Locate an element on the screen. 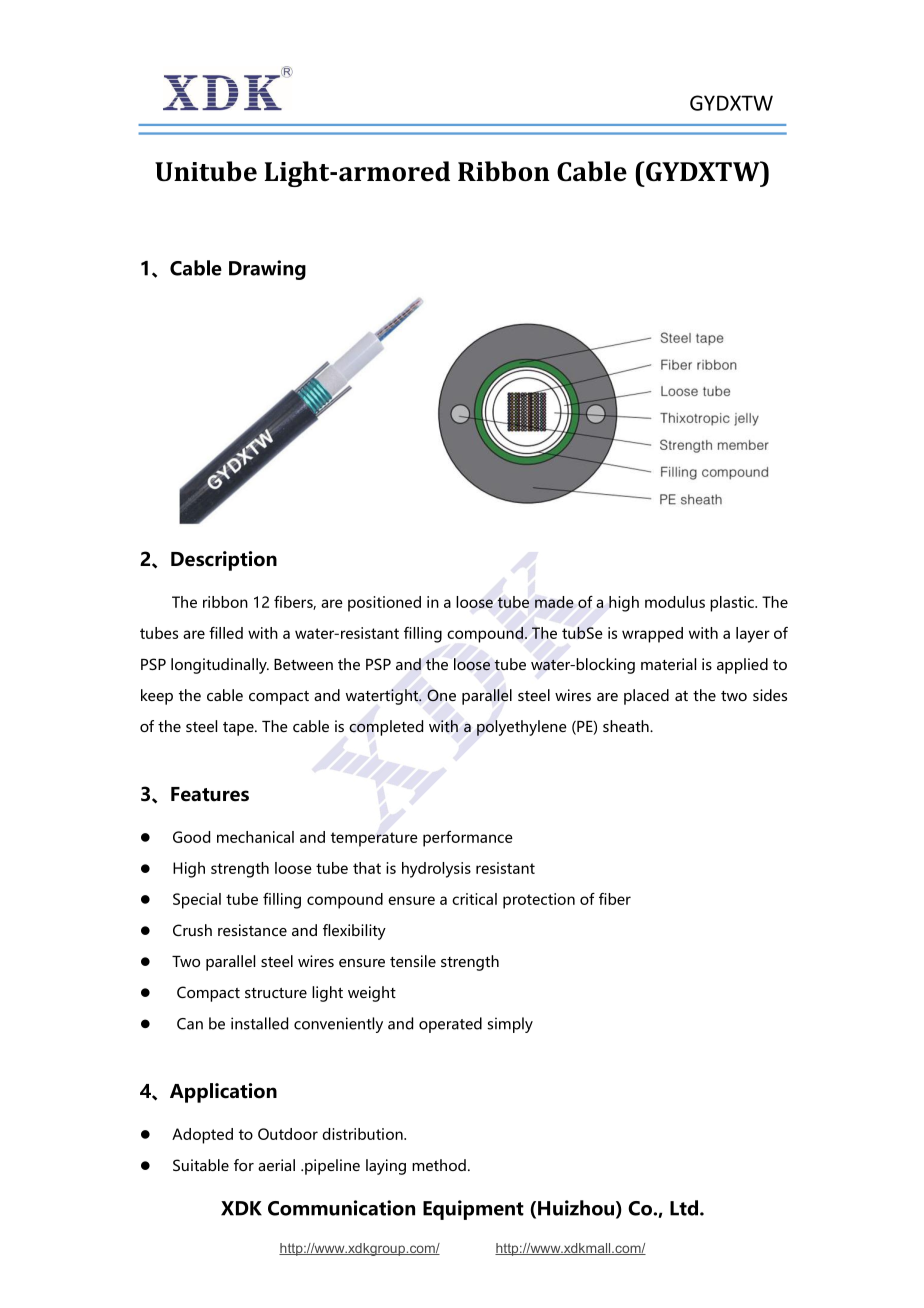 Image resolution: width=924 pixels, height=1308 pixels. method is located at coordinates (439, 1165).
